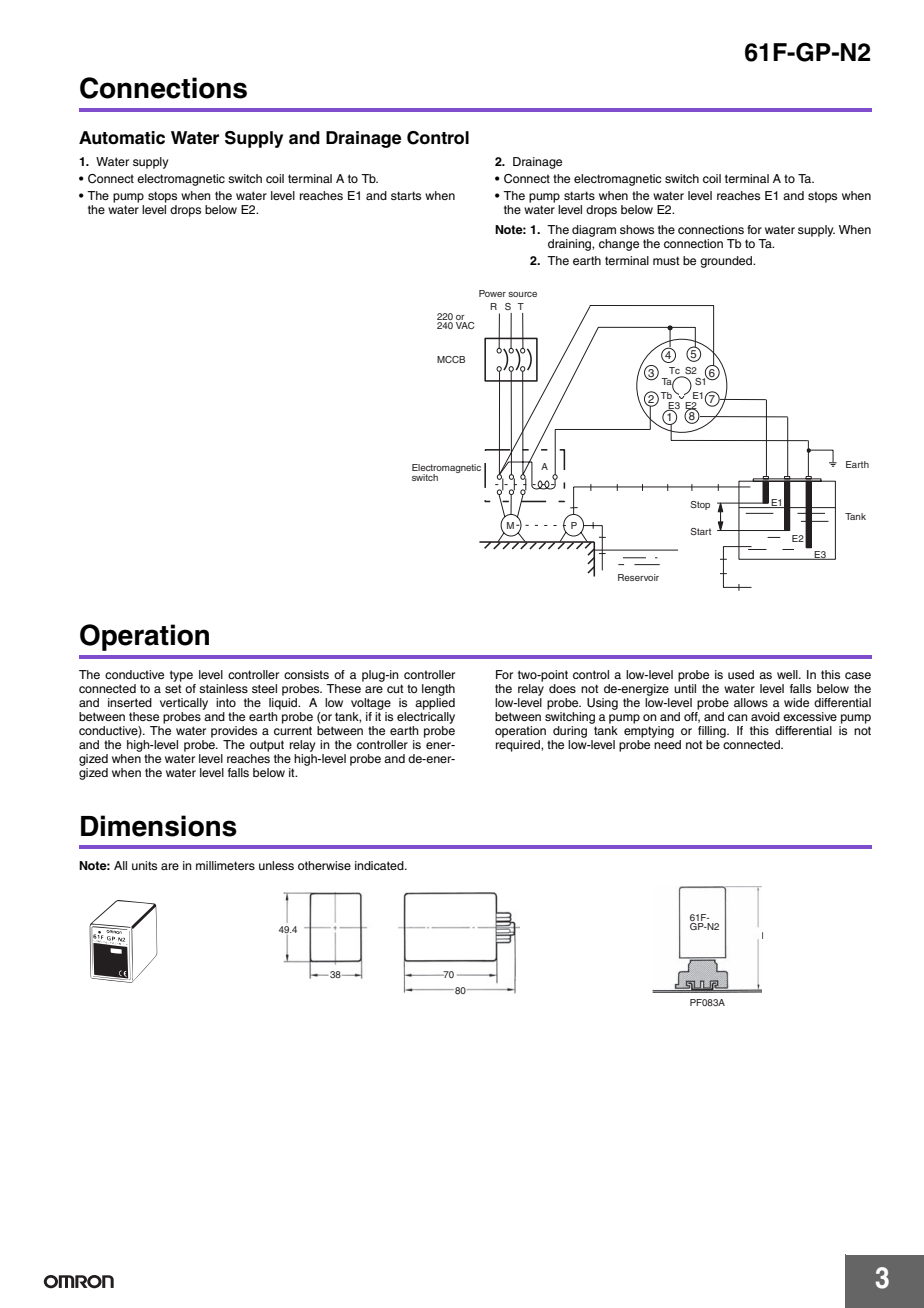 The height and width of the screenshot is (1308, 924). I want to click on grounded, so click(727, 262).
